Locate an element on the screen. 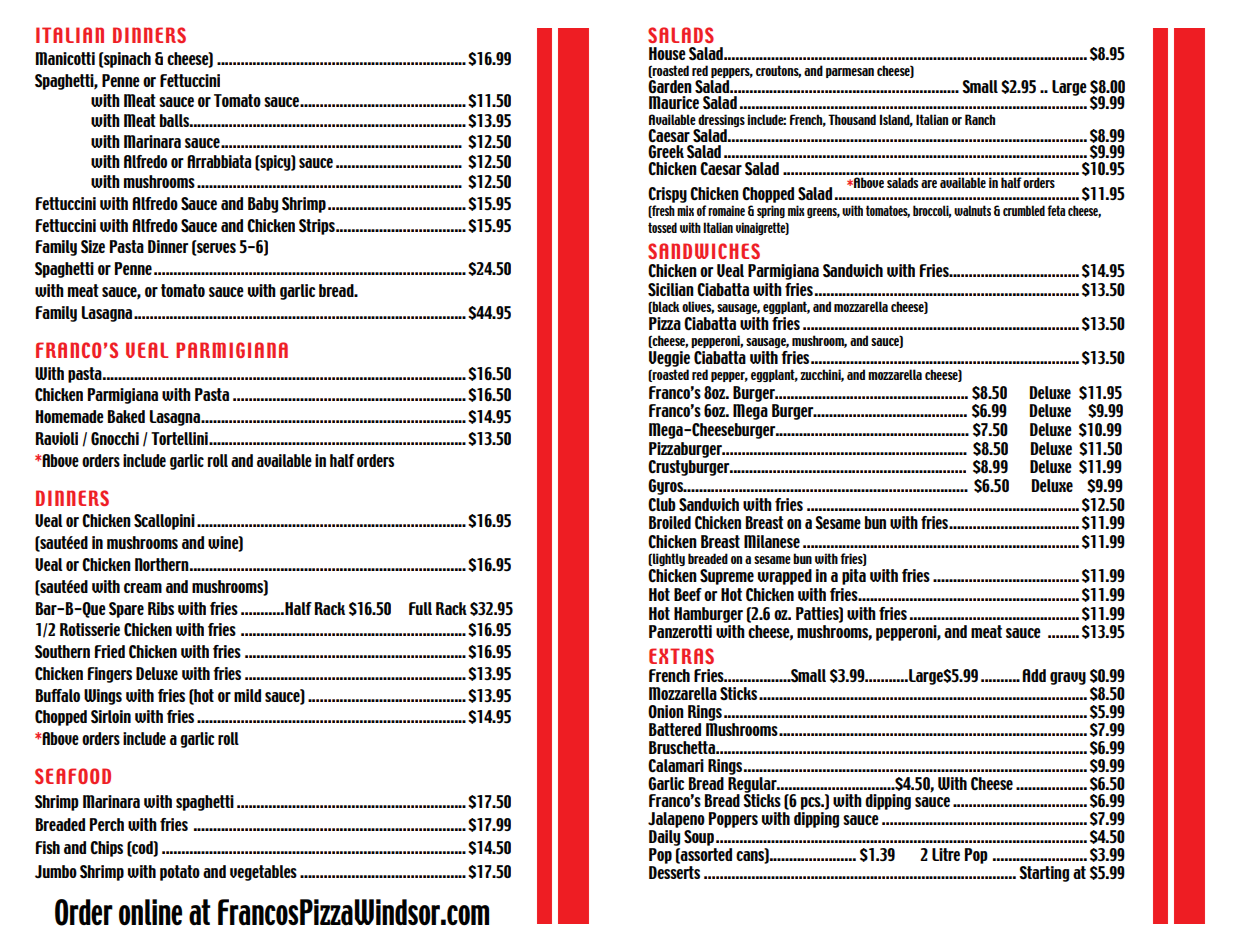  potato is located at coordinates (180, 873).
